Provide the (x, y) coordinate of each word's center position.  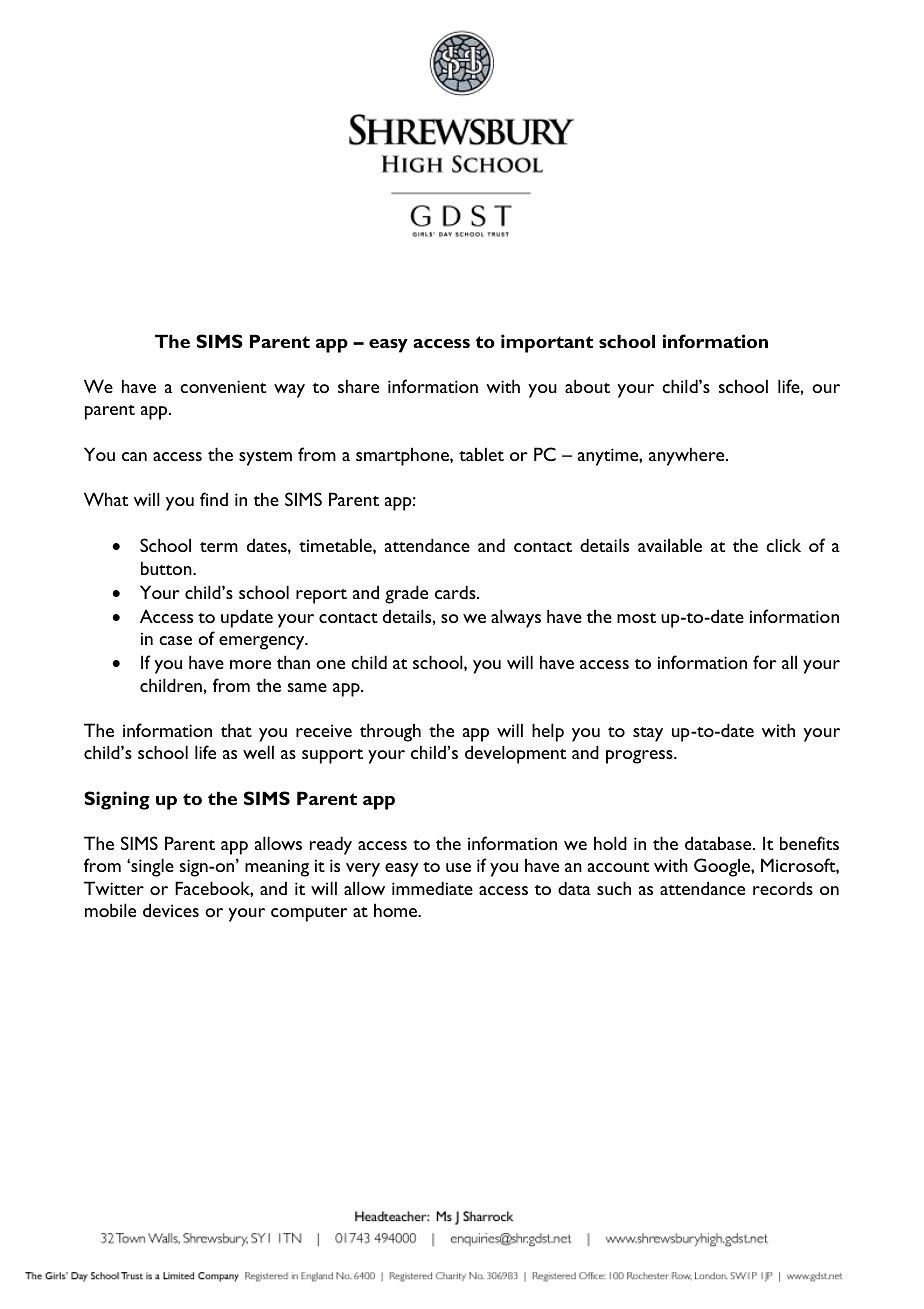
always (516, 618)
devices (171, 910)
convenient (223, 386)
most (636, 618)
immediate (432, 888)
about (587, 386)
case (175, 640)
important (547, 343)
